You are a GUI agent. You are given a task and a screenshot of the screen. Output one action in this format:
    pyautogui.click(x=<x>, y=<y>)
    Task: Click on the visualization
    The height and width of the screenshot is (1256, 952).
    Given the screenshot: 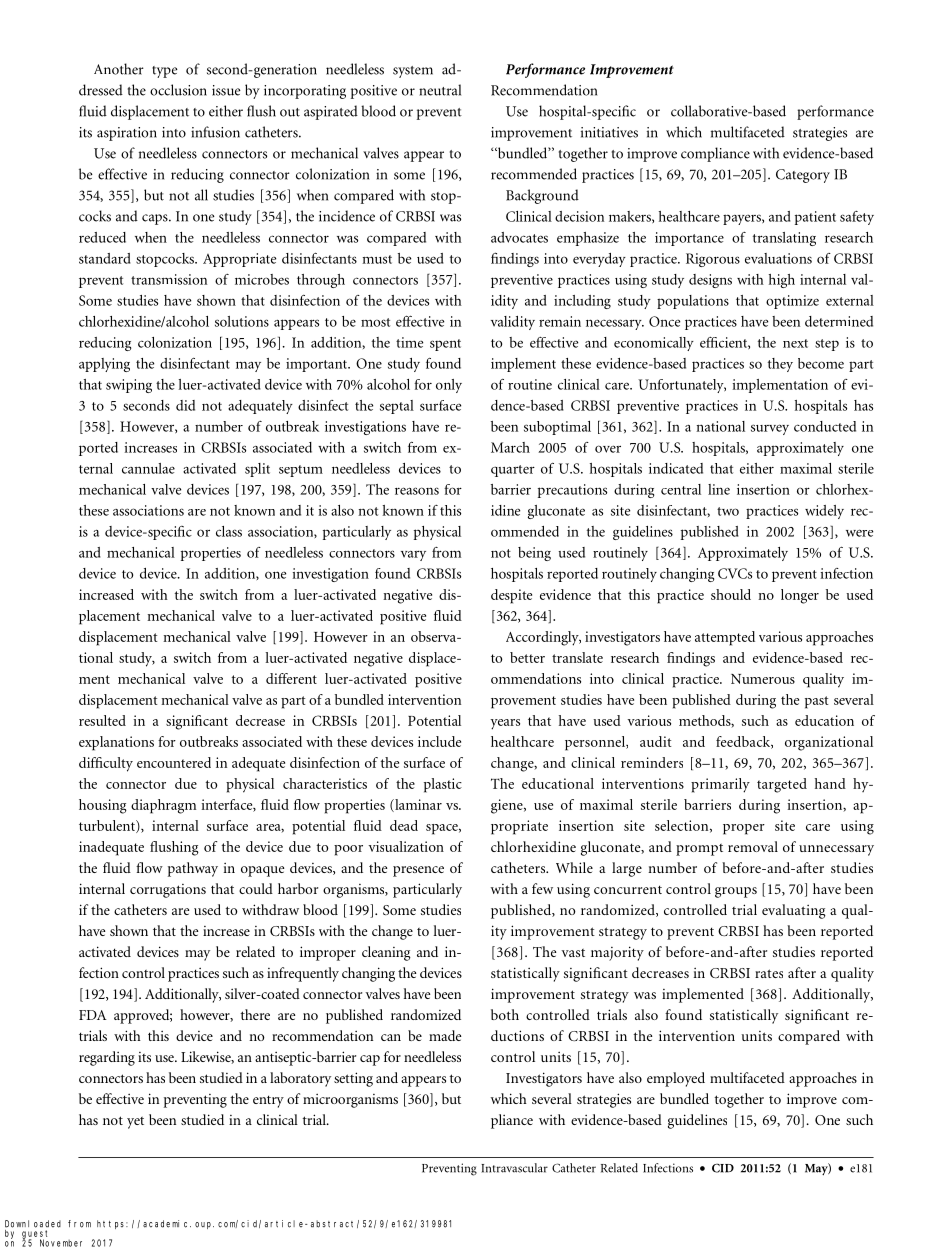 What is the action you would take?
    pyautogui.click(x=406, y=846)
